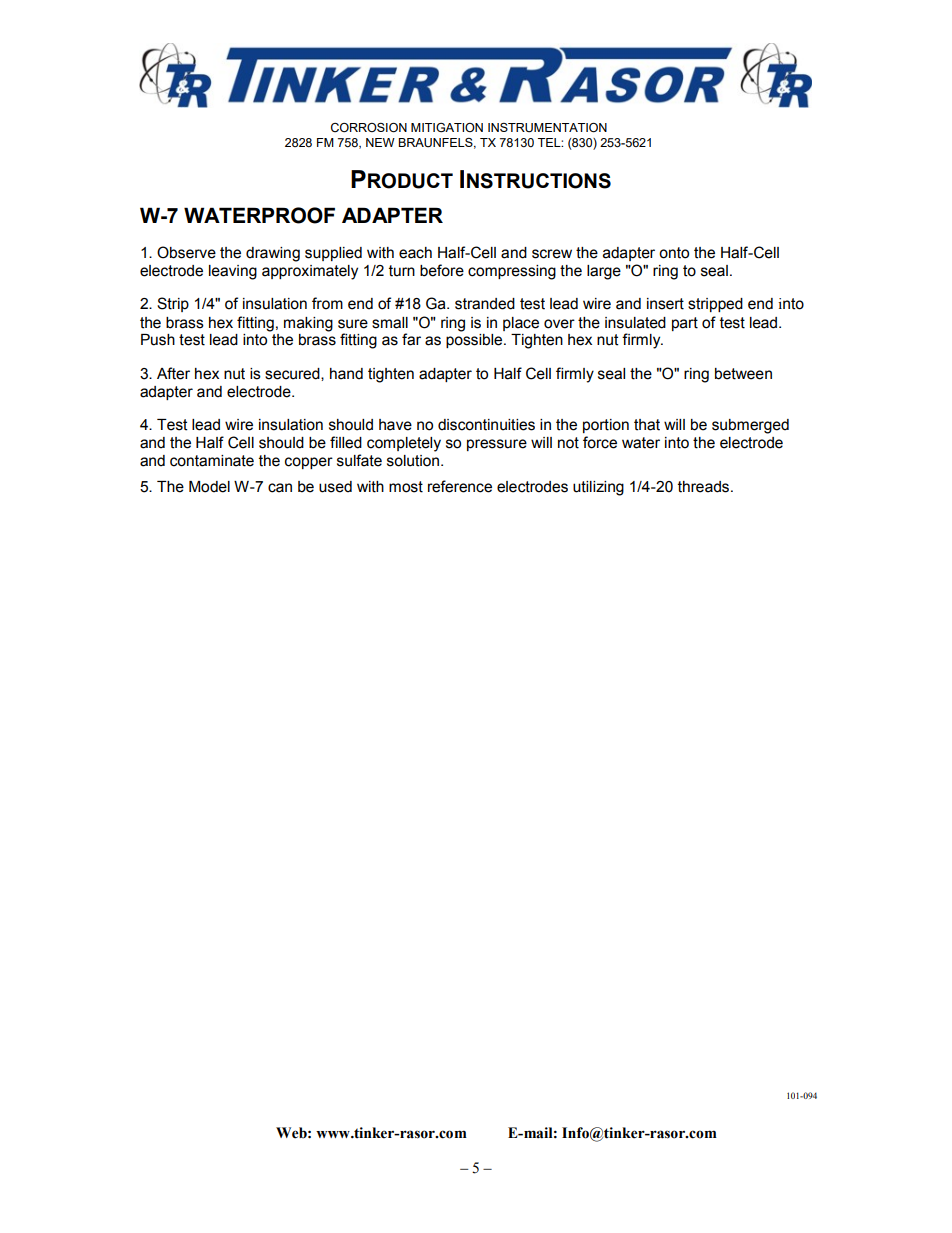 The width and height of the image is (952, 1233). Describe the element at coordinates (173, 373) in the image. I see `After` at that location.
